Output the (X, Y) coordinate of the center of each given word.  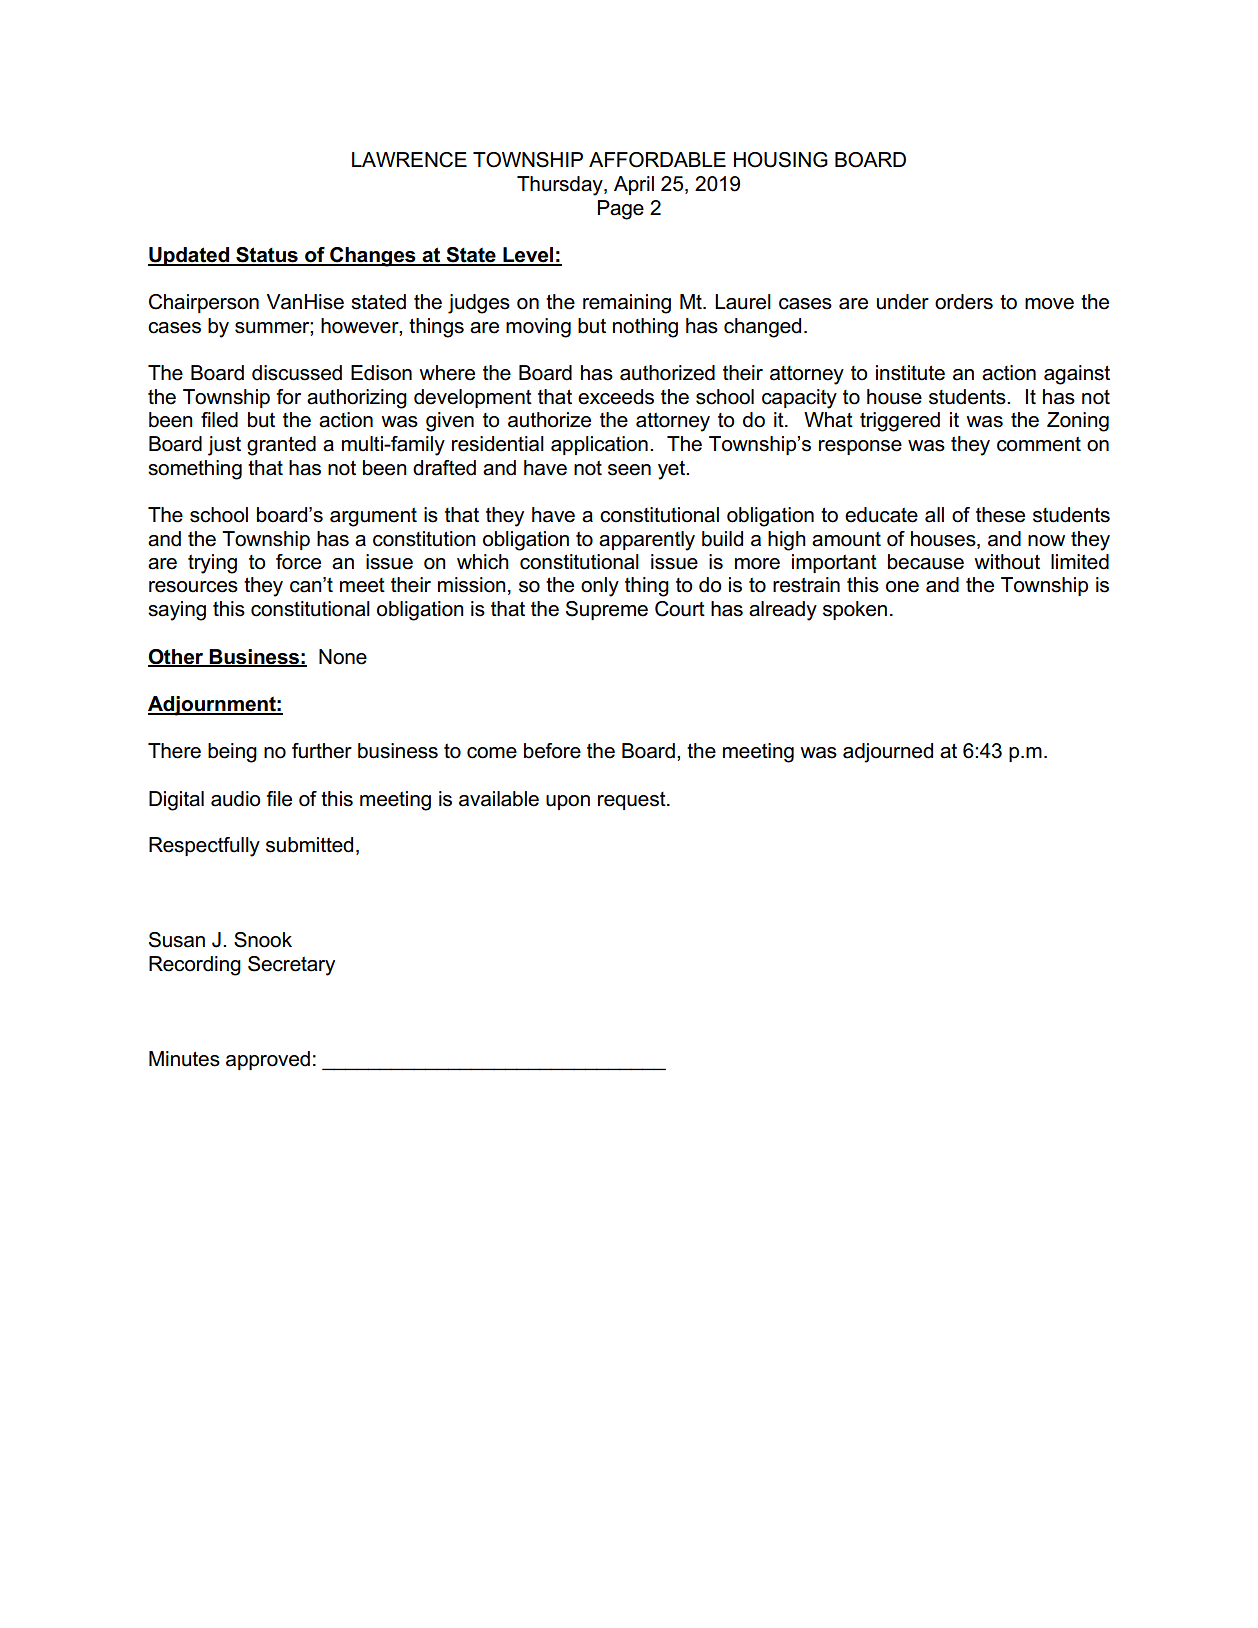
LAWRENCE (409, 160)
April (634, 185)
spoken (855, 610)
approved (268, 1060)
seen (629, 470)
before (552, 751)
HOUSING (781, 160)
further (322, 751)
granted (281, 446)
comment (1039, 444)
